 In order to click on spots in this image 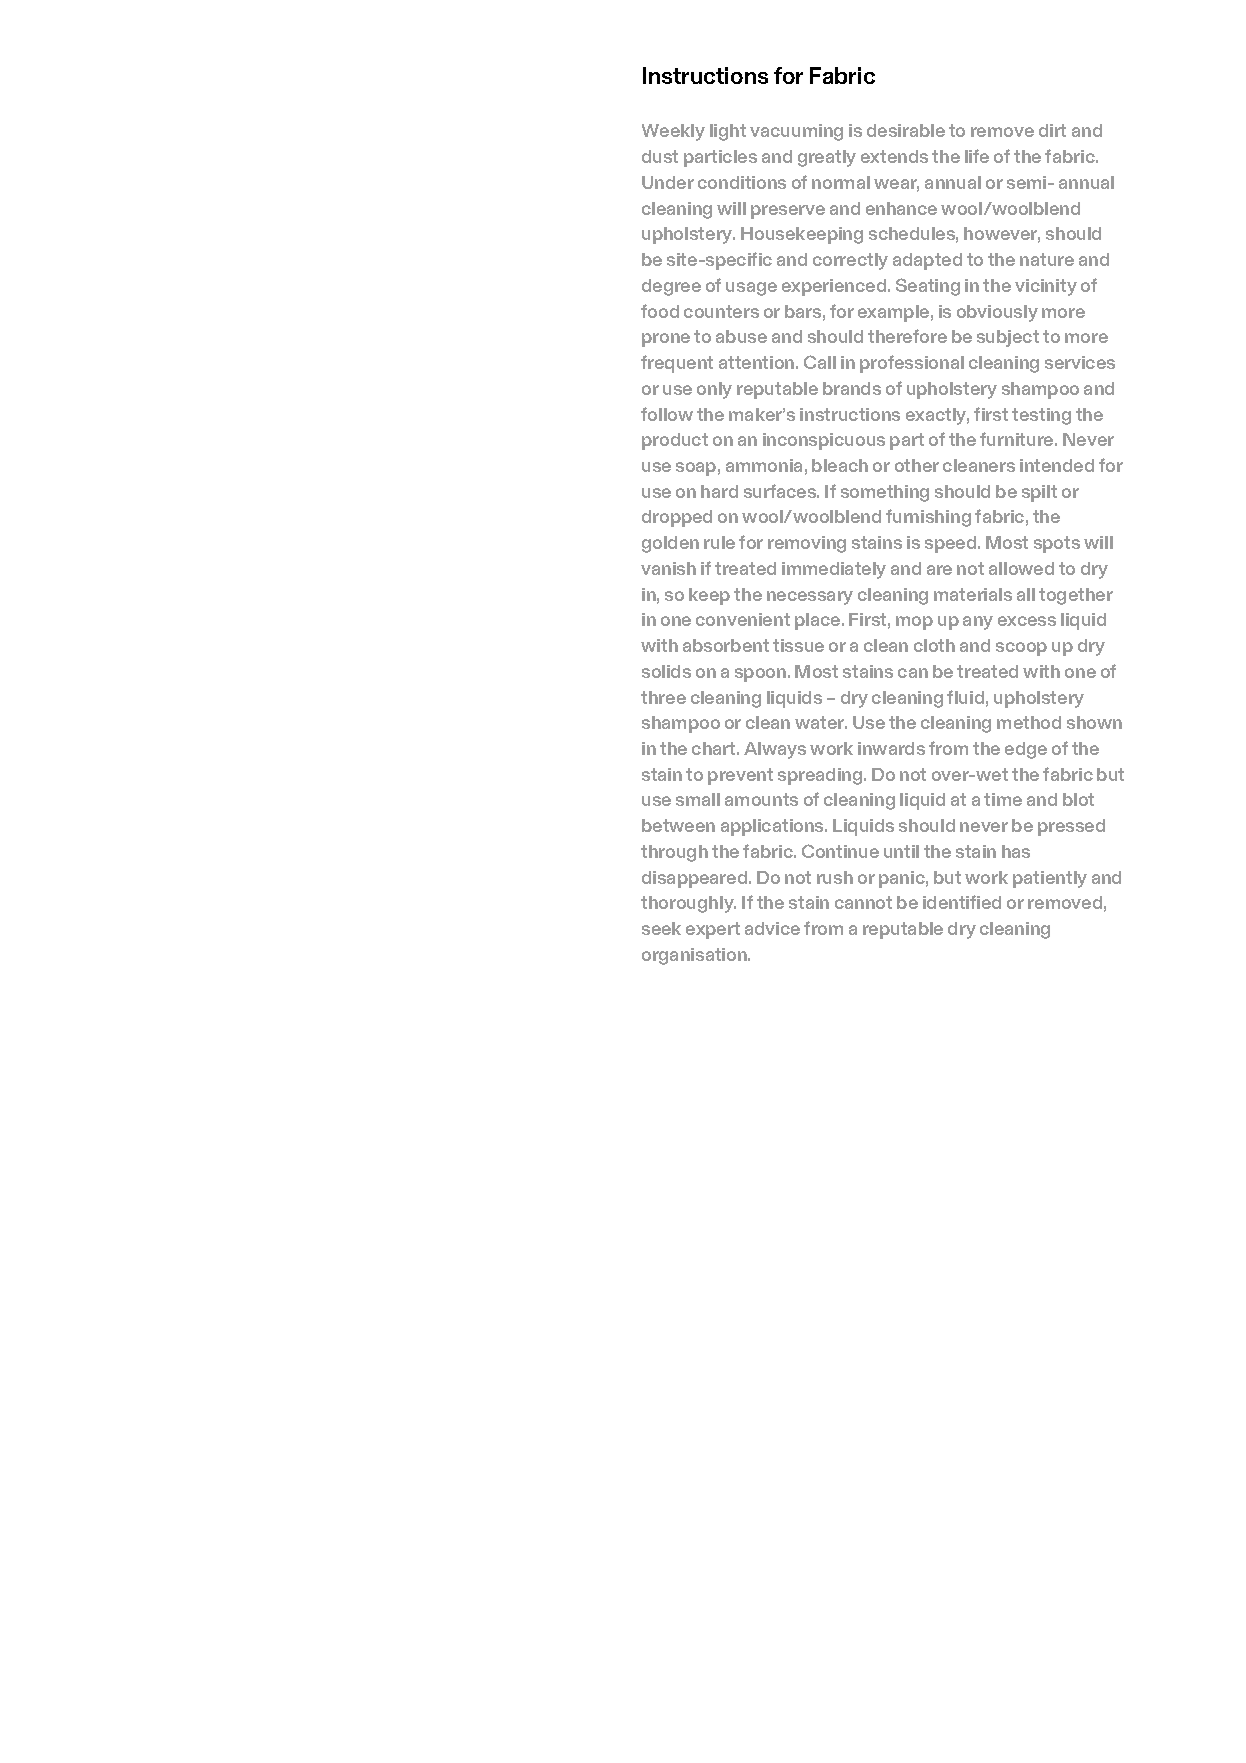, I will do `click(1057, 544)`.
